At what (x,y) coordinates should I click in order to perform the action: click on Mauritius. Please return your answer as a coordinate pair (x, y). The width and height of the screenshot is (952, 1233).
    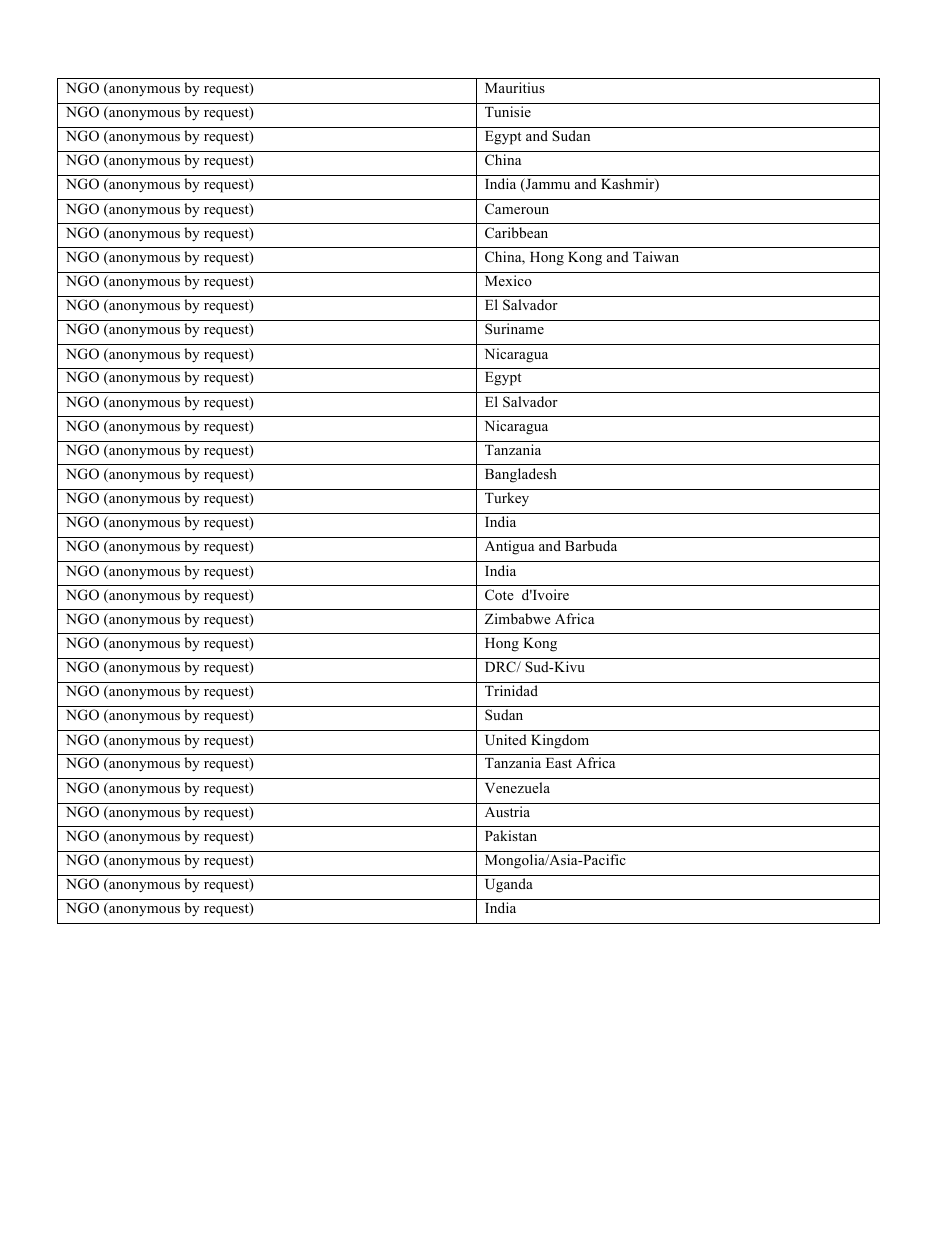
    Looking at the image, I should click on (515, 87).
